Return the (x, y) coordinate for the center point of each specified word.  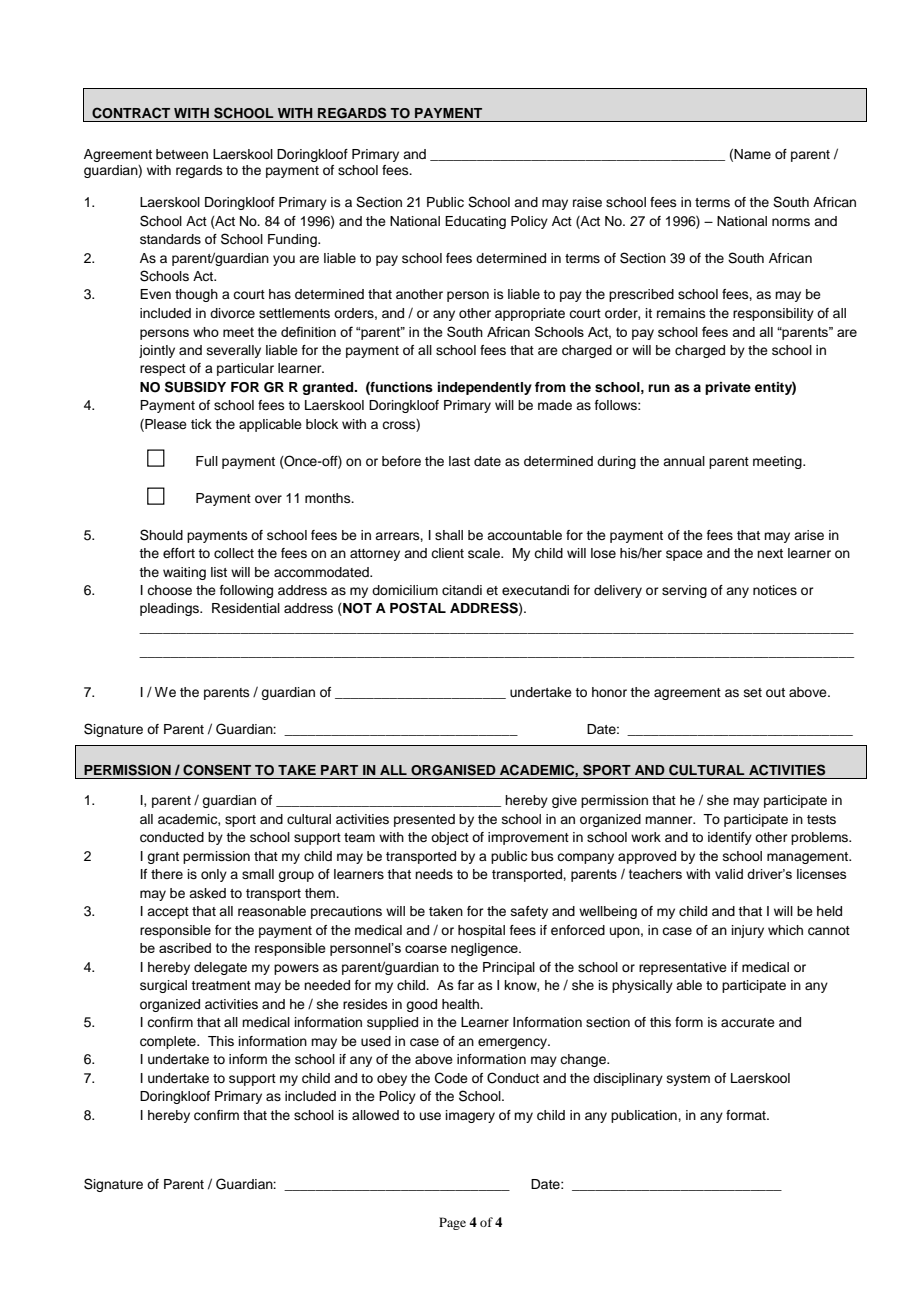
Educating (475, 222)
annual (684, 461)
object (450, 838)
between (182, 154)
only (214, 875)
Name (752, 154)
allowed (375, 1115)
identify (730, 838)
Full (207, 461)
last (459, 461)
